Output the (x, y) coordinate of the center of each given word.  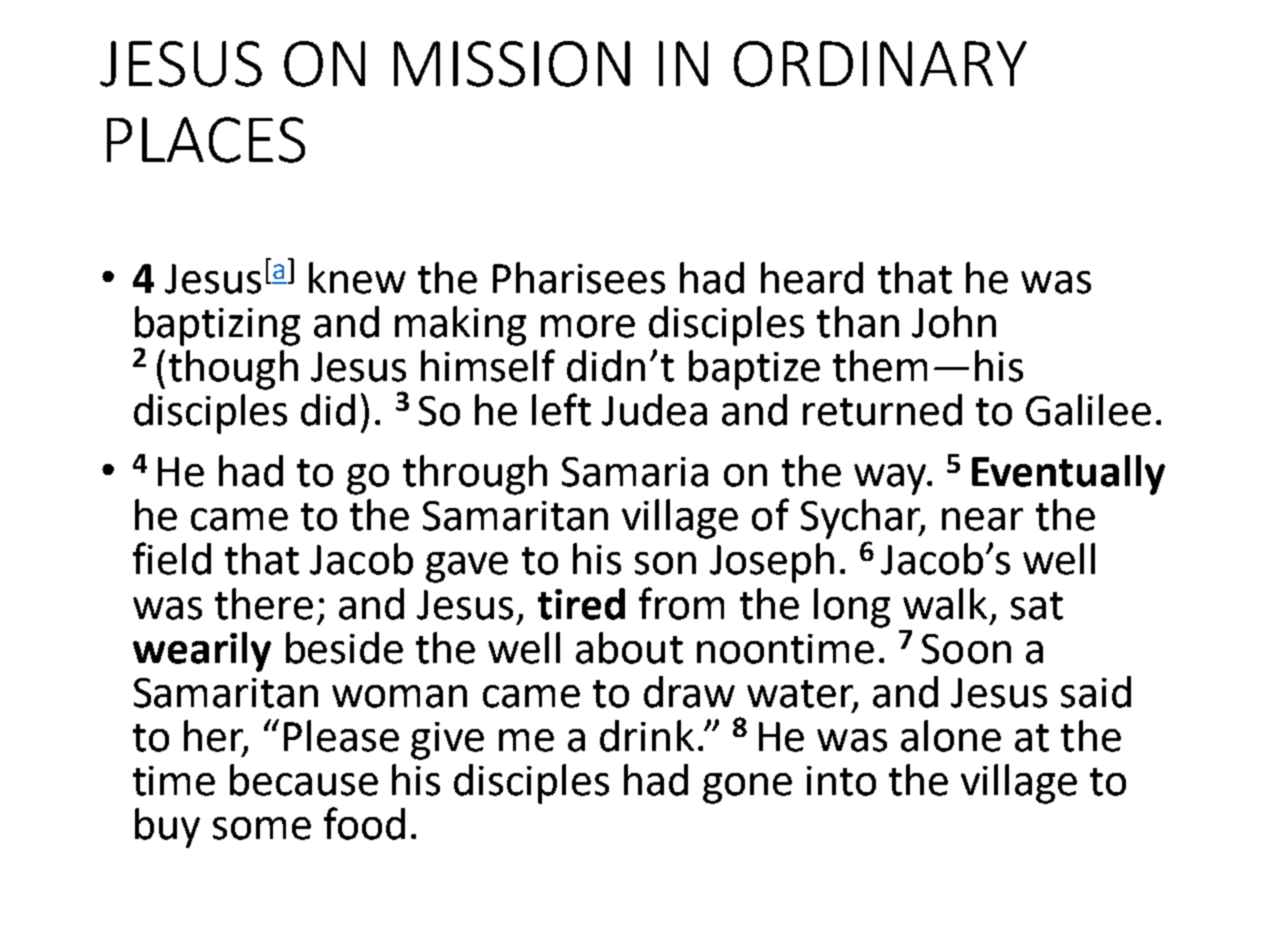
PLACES (206, 140)
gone (747, 788)
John (954, 322)
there (264, 604)
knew (357, 278)
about (629, 648)
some (262, 828)
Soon (966, 649)
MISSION (512, 64)
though (233, 370)
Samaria (635, 472)
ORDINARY (880, 64)
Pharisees (579, 278)
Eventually (1068, 475)
